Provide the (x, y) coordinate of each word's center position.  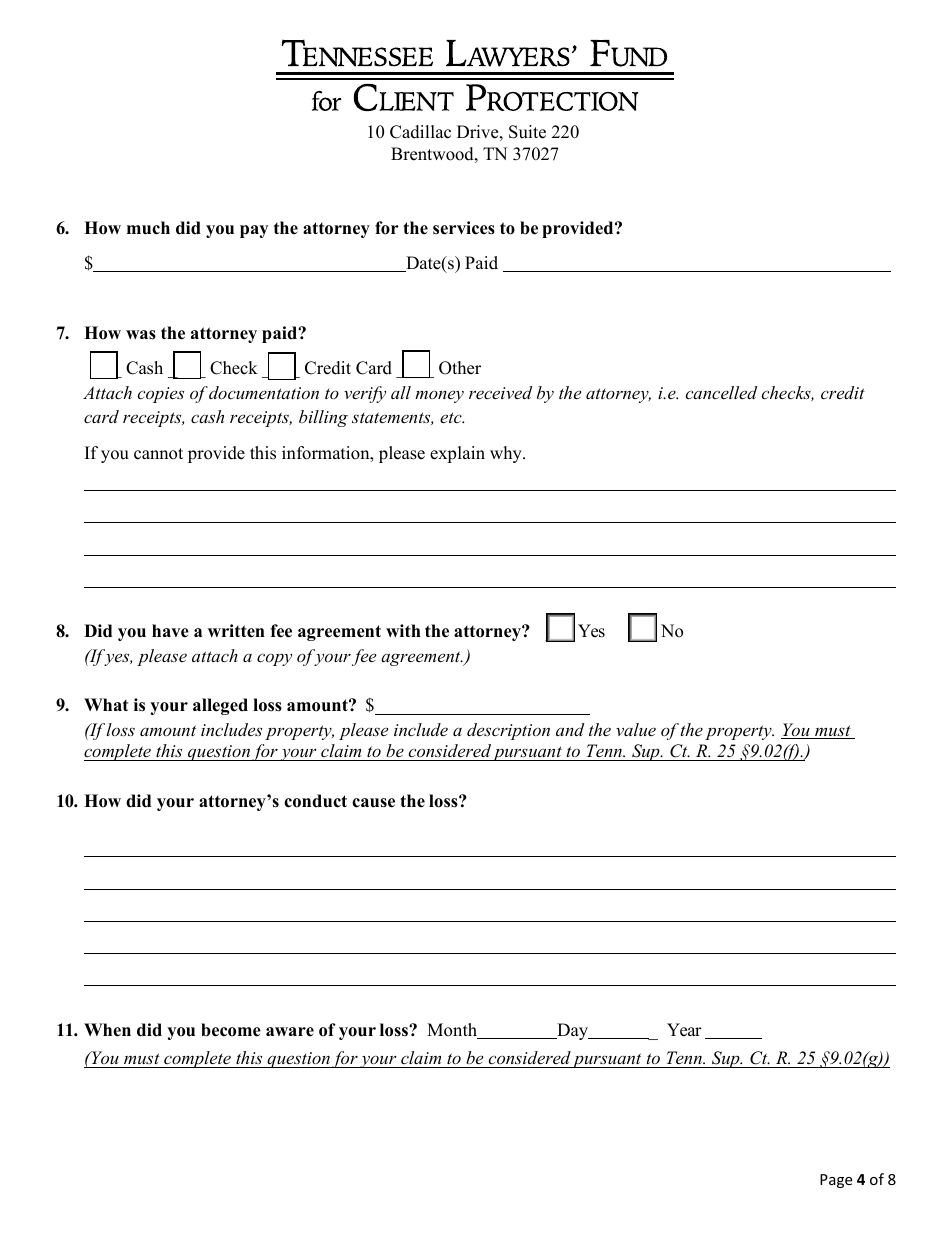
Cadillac (420, 132)
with (403, 630)
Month (453, 1031)
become (231, 1030)
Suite (527, 132)
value (636, 729)
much (148, 228)
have (170, 631)
